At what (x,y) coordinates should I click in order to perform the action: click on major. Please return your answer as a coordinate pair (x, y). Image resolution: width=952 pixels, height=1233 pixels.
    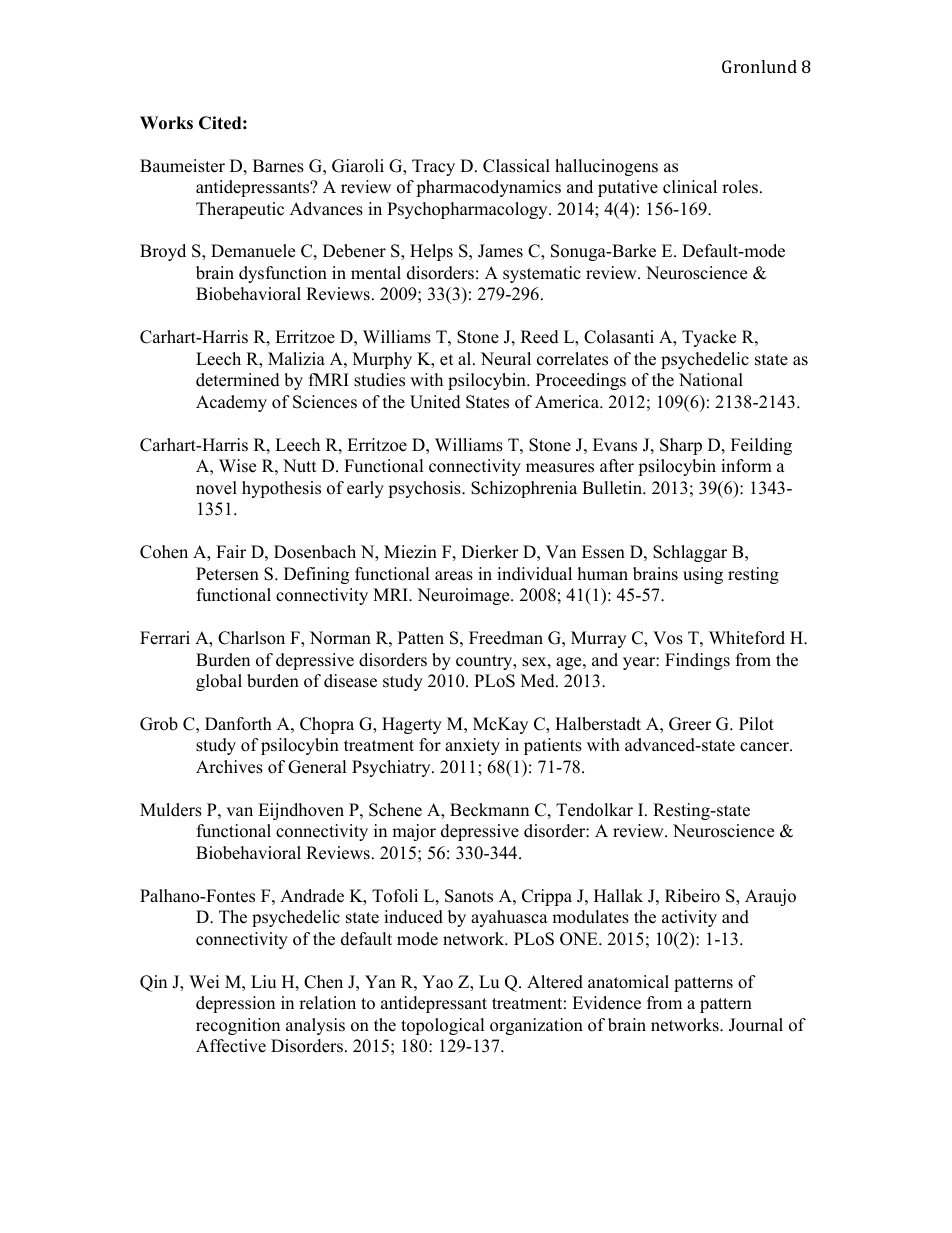
    Looking at the image, I should click on (414, 832).
